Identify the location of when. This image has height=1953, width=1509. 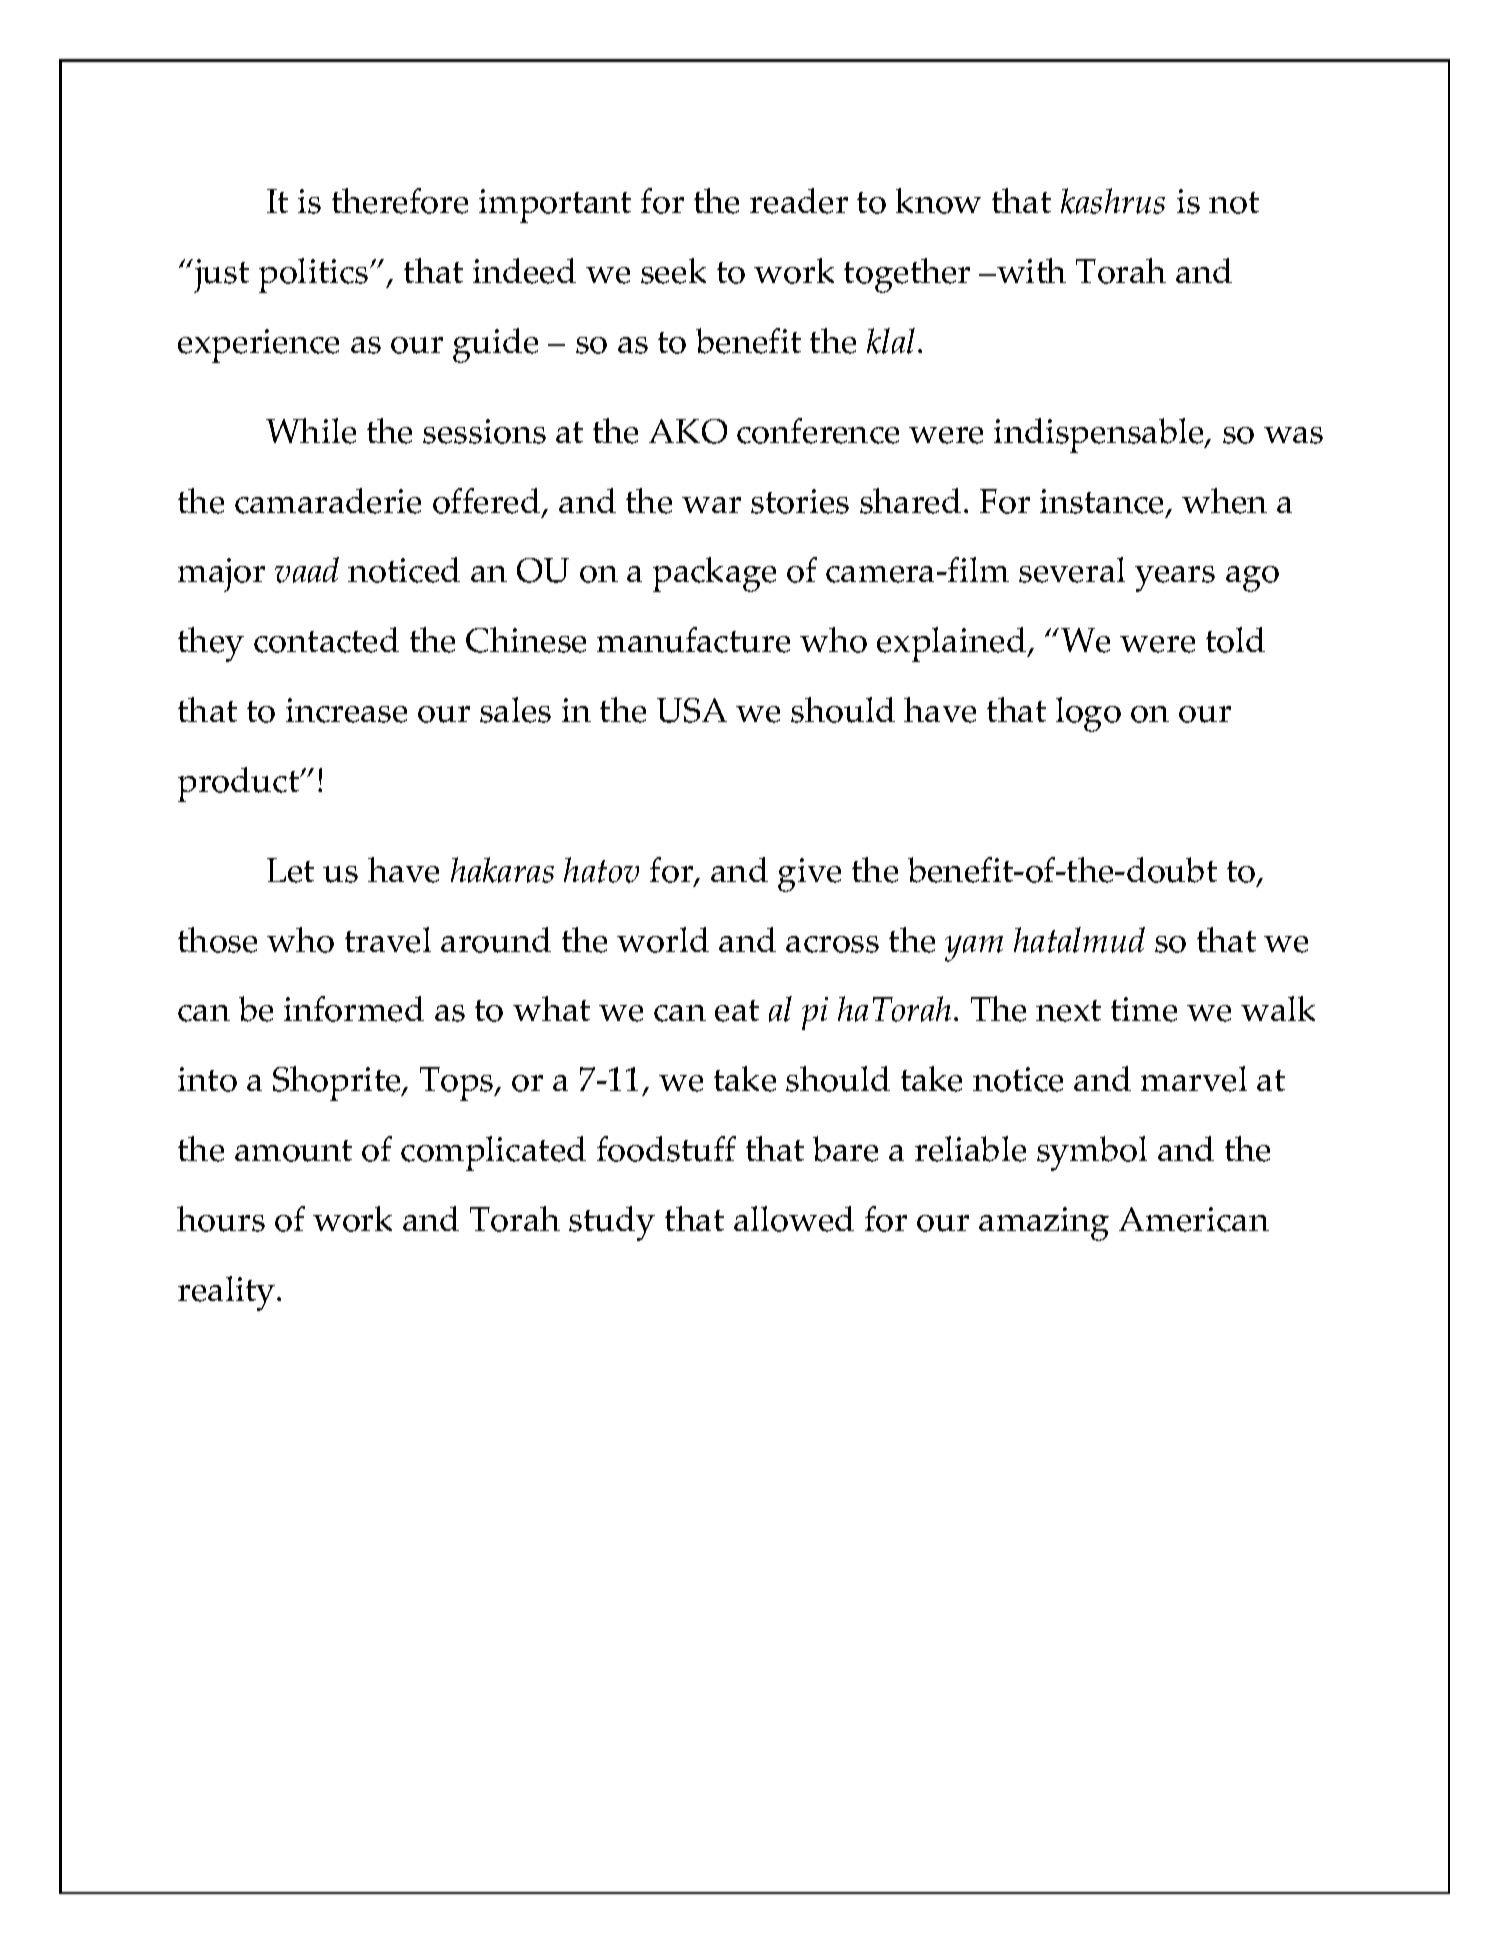
(1224, 501).
